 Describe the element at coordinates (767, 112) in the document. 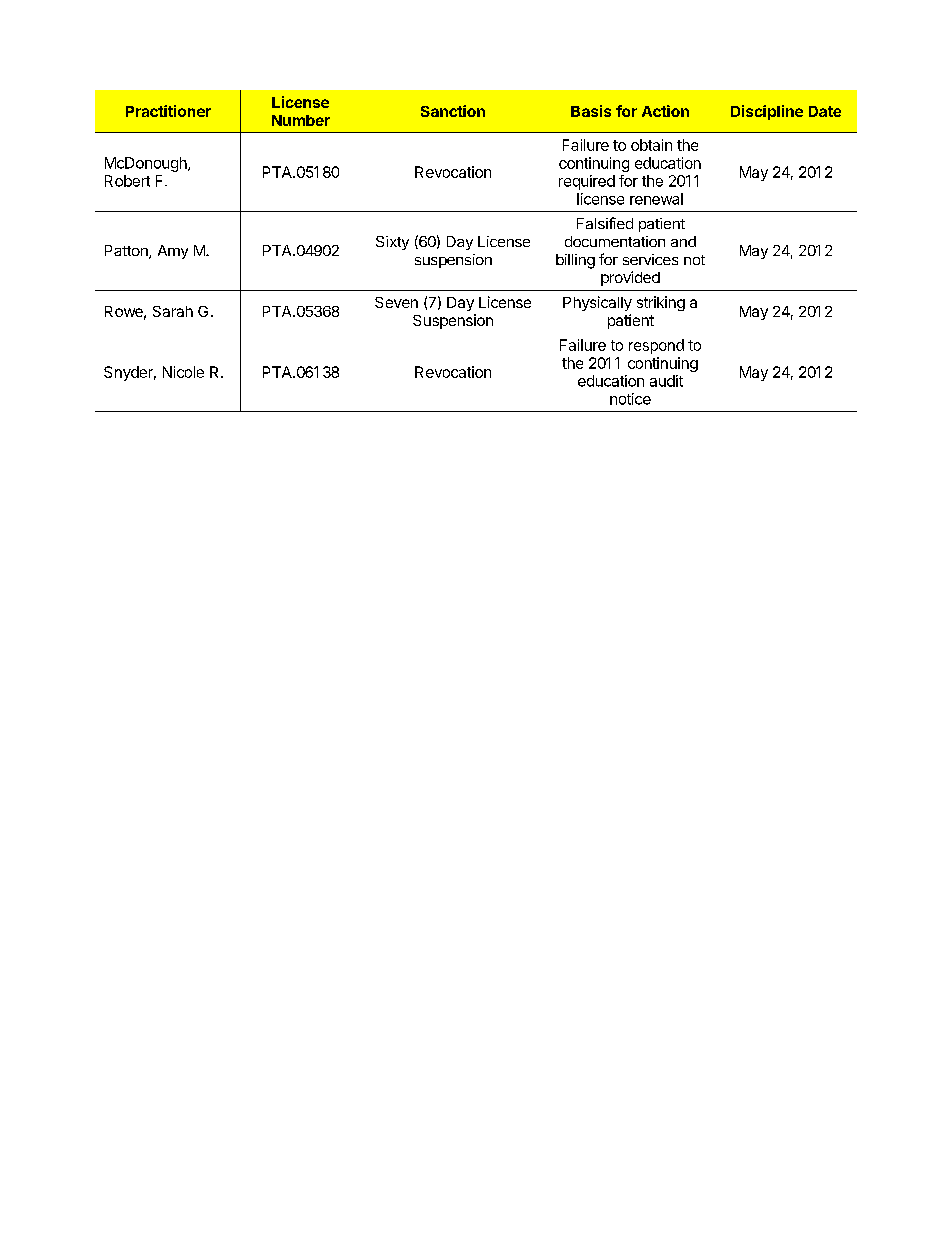

I see `Discipline` at that location.
